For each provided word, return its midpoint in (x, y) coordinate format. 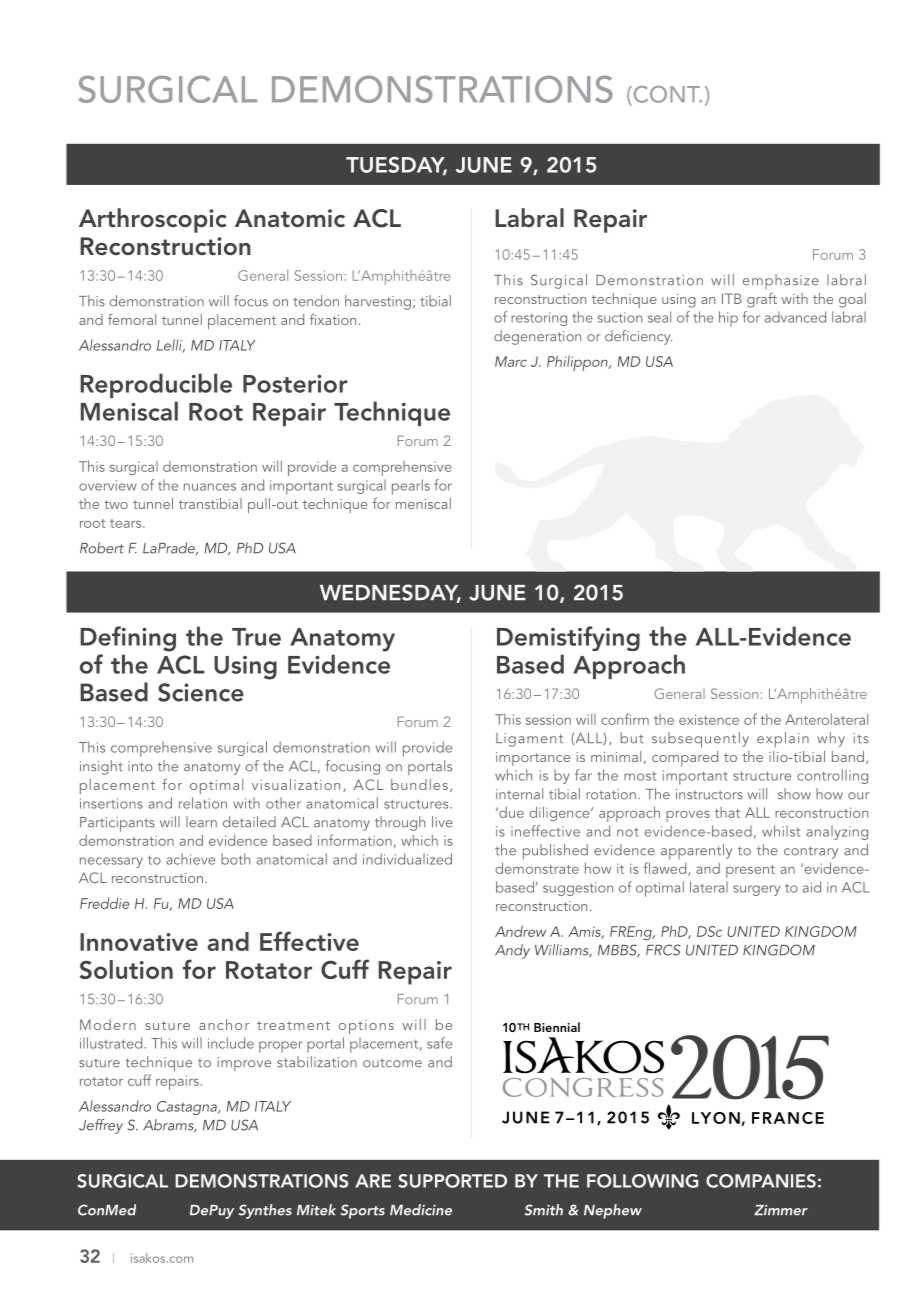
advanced (795, 317)
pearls (411, 487)
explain (783, 740)
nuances (210, 487)
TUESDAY (396, 165)
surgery (756, 890)
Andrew (520, 931)
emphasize (781, 281)
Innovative (139, 942)
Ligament (529, 740)
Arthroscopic (153, 220)
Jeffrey (101, 1126)
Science (201, 692)
